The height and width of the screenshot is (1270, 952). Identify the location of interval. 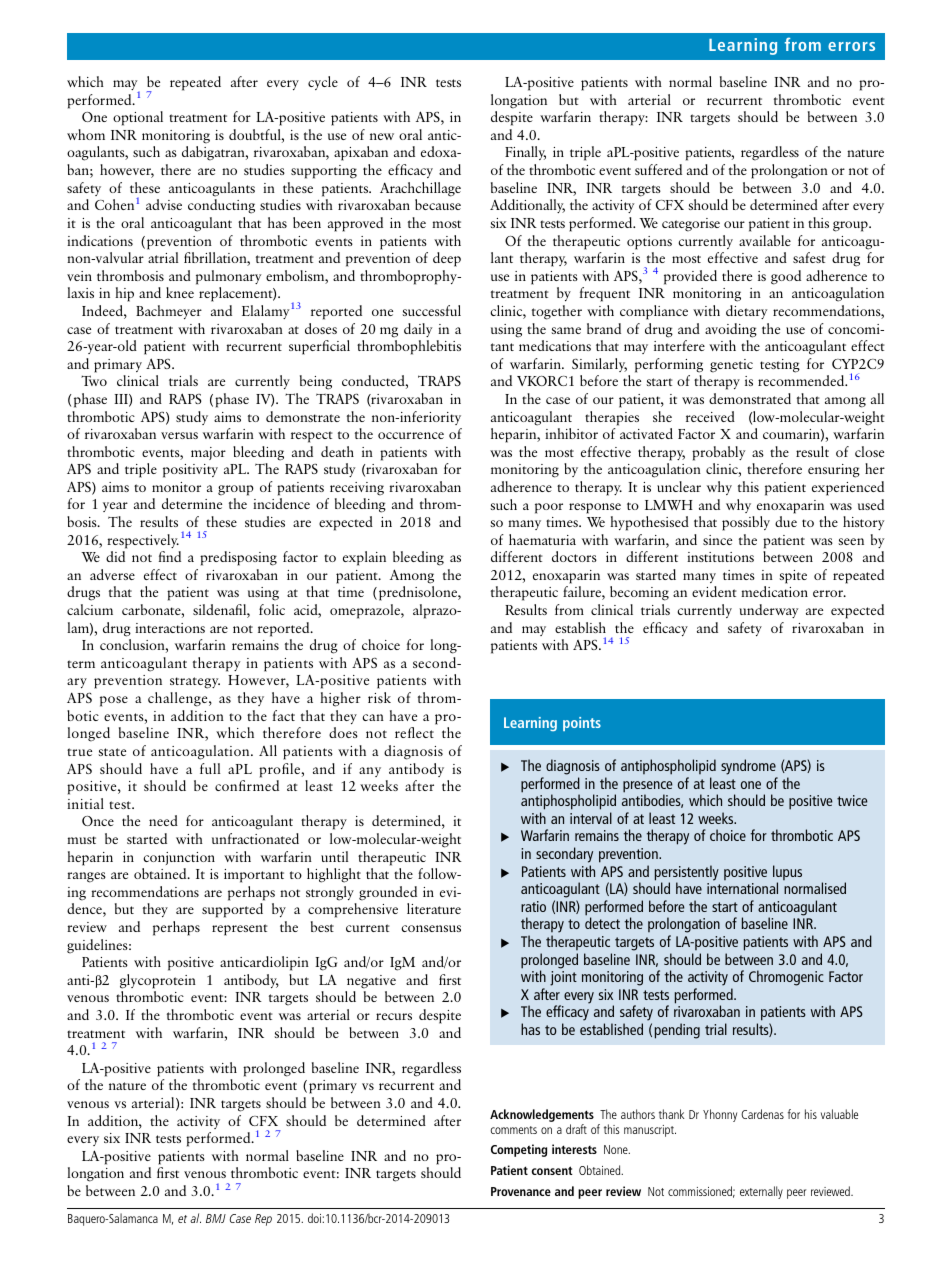
(591, 818).
